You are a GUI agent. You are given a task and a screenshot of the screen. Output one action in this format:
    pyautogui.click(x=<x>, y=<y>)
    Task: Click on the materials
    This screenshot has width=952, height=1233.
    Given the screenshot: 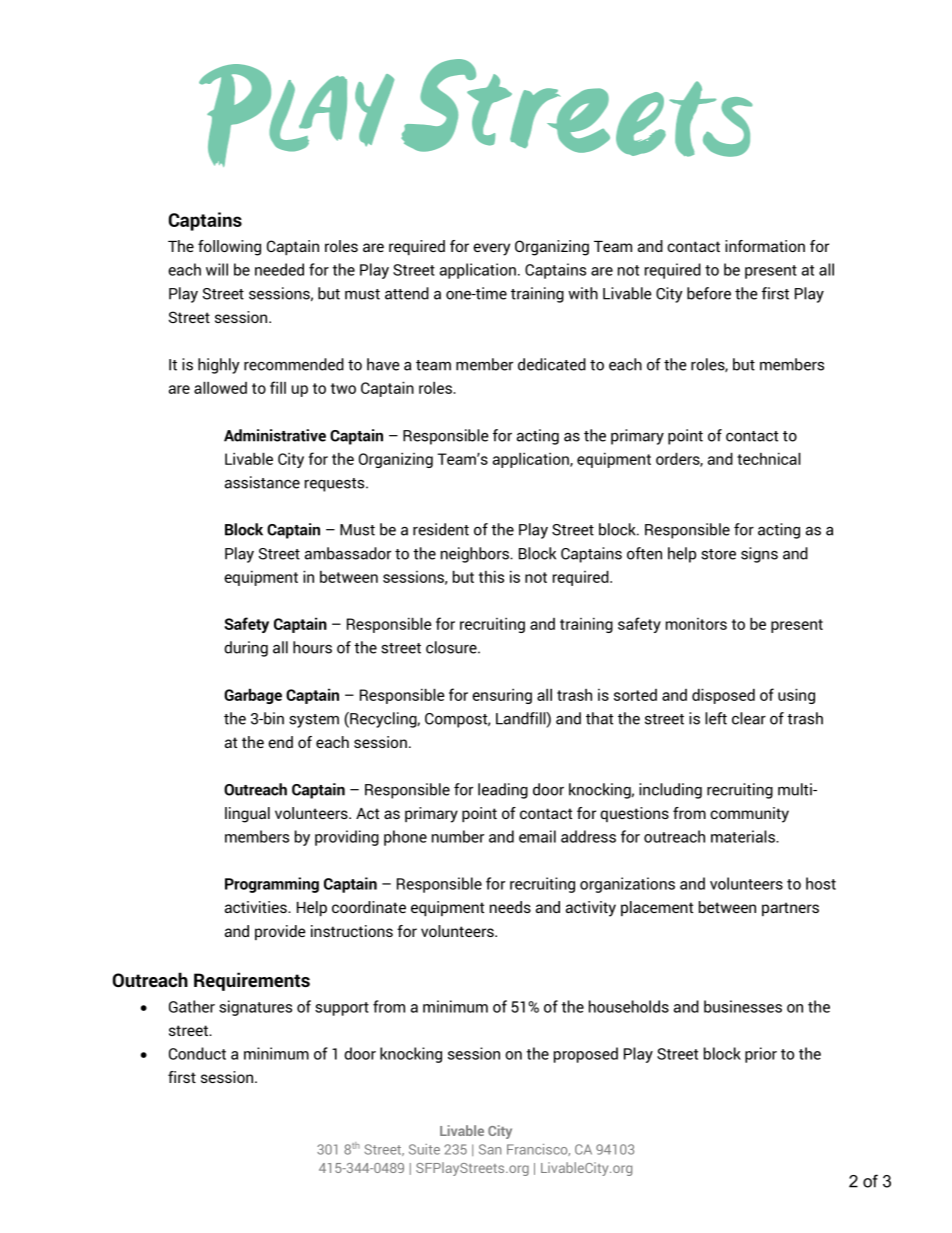 What is the action you would take?
    pyautogui.click(x=744, y=836)
